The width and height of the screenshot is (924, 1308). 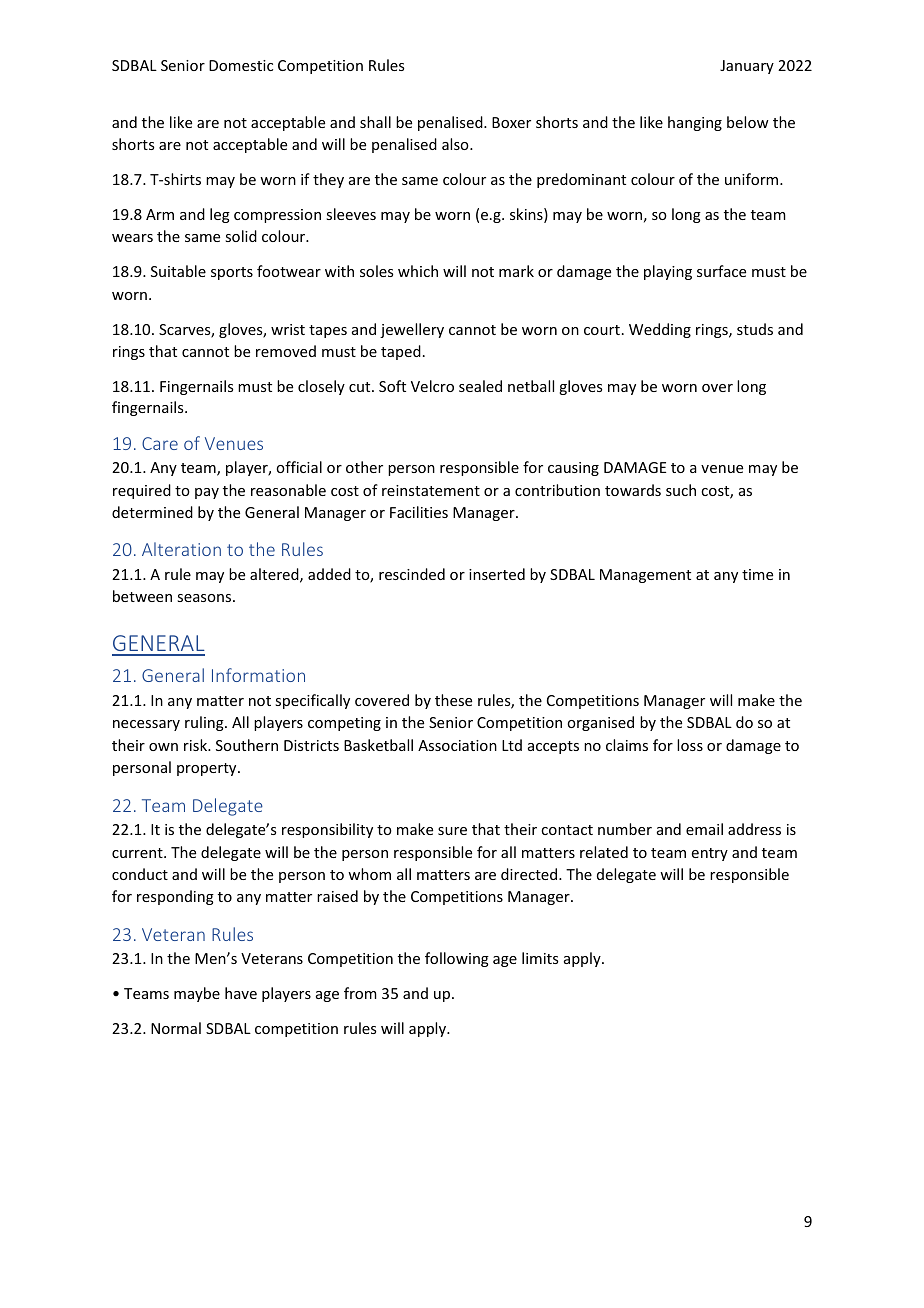 I want to click on also, so click(x=456, y=144).
